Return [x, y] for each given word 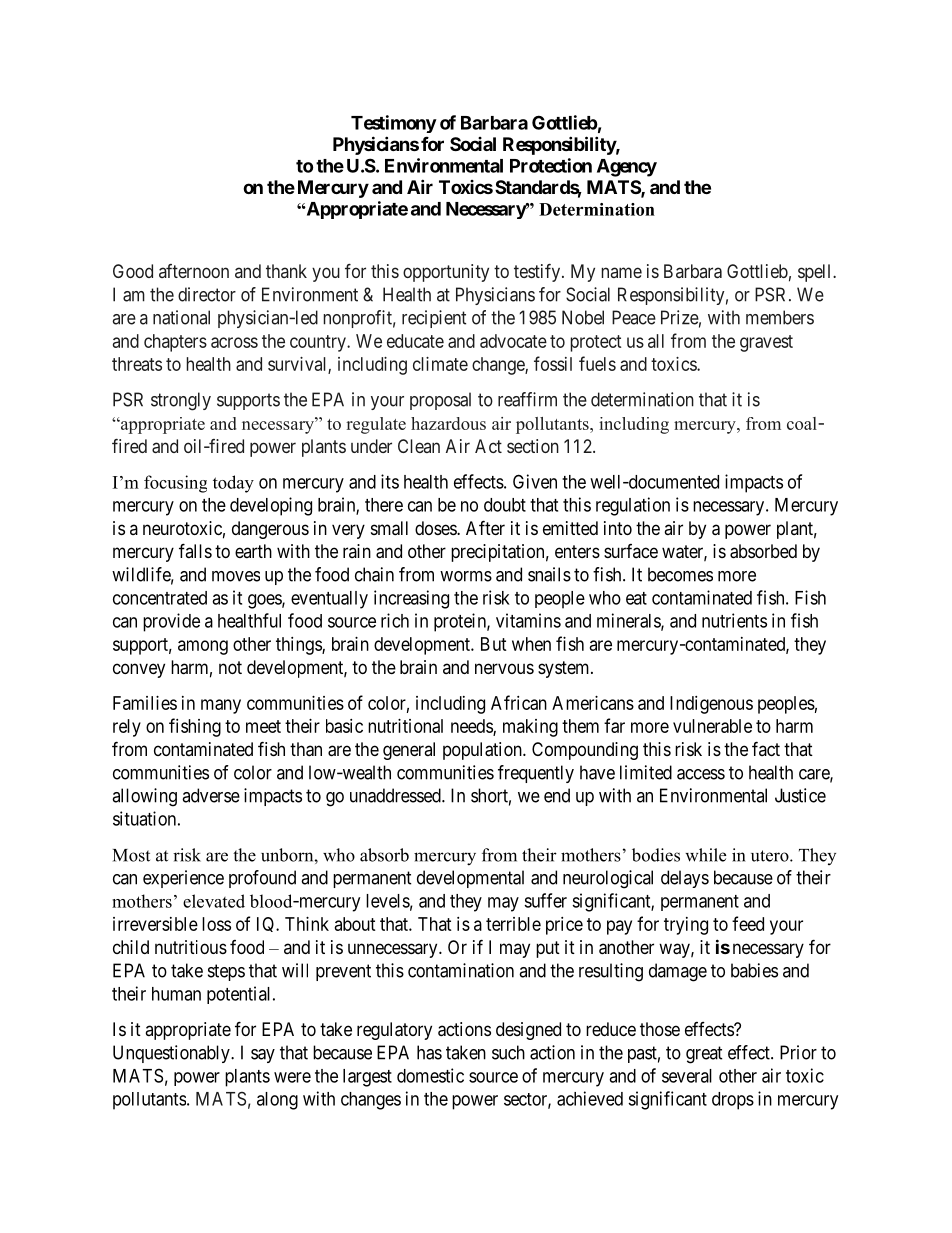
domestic [430, 1075]
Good [133, 271]
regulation [633, 506]
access [701, 774]
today [233, 484]
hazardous [448, 423]
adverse [211, 795]
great [704, 1055]
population [483, 751]
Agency [627, 168]
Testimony [394, 124]
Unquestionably [172, 1054]
